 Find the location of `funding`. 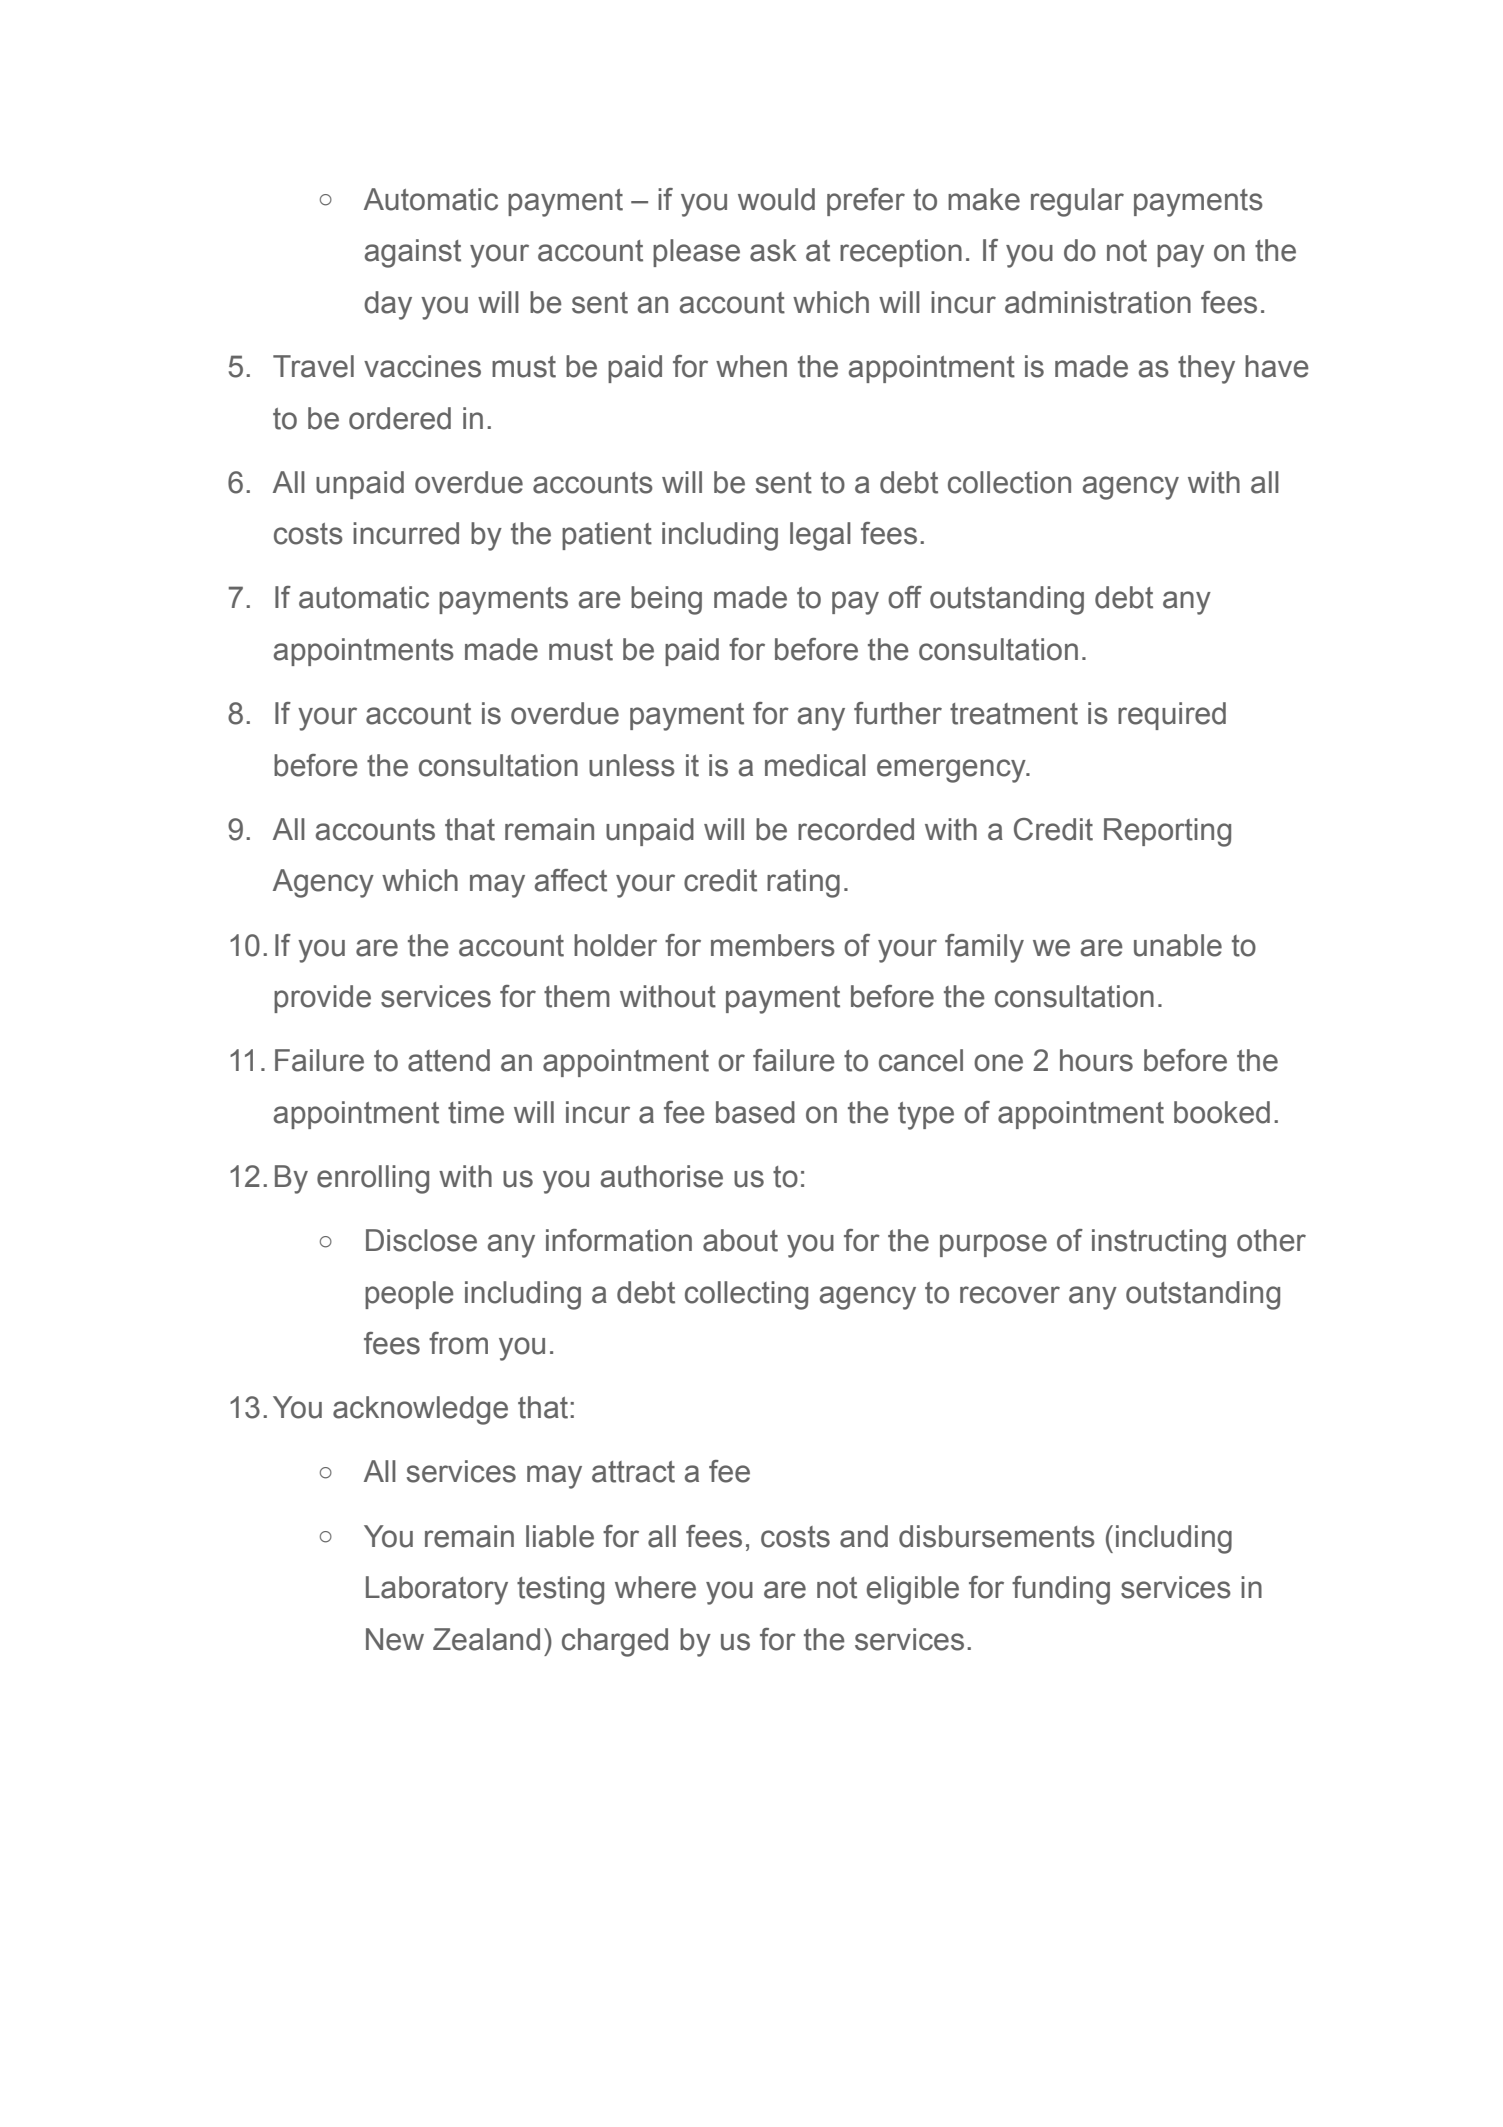

funding is located at coordinates (1061, 1590).
